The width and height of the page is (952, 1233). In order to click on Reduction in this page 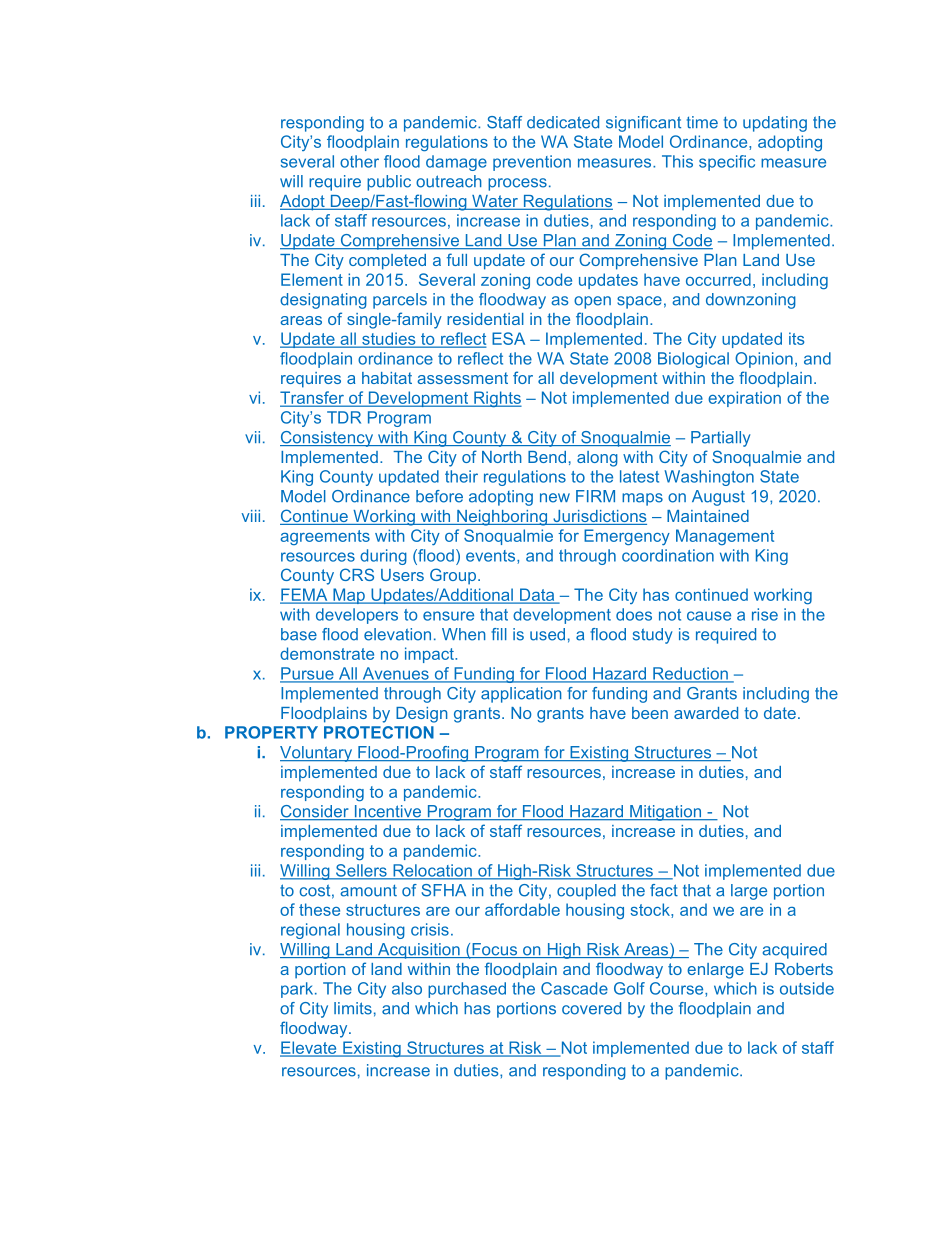, I will do `click(690, 674)`.
